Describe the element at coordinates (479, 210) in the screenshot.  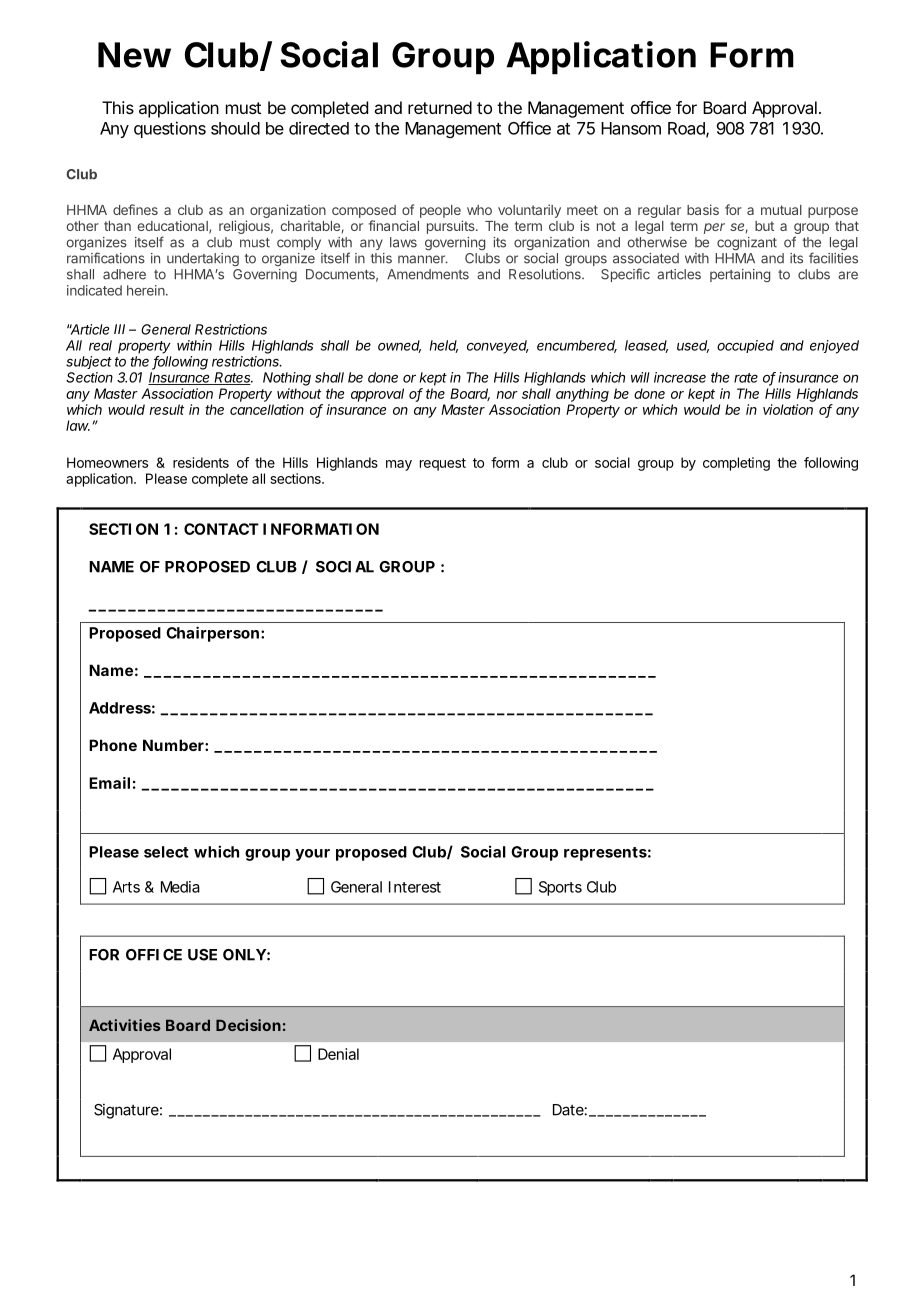
I see `who` at that location.
